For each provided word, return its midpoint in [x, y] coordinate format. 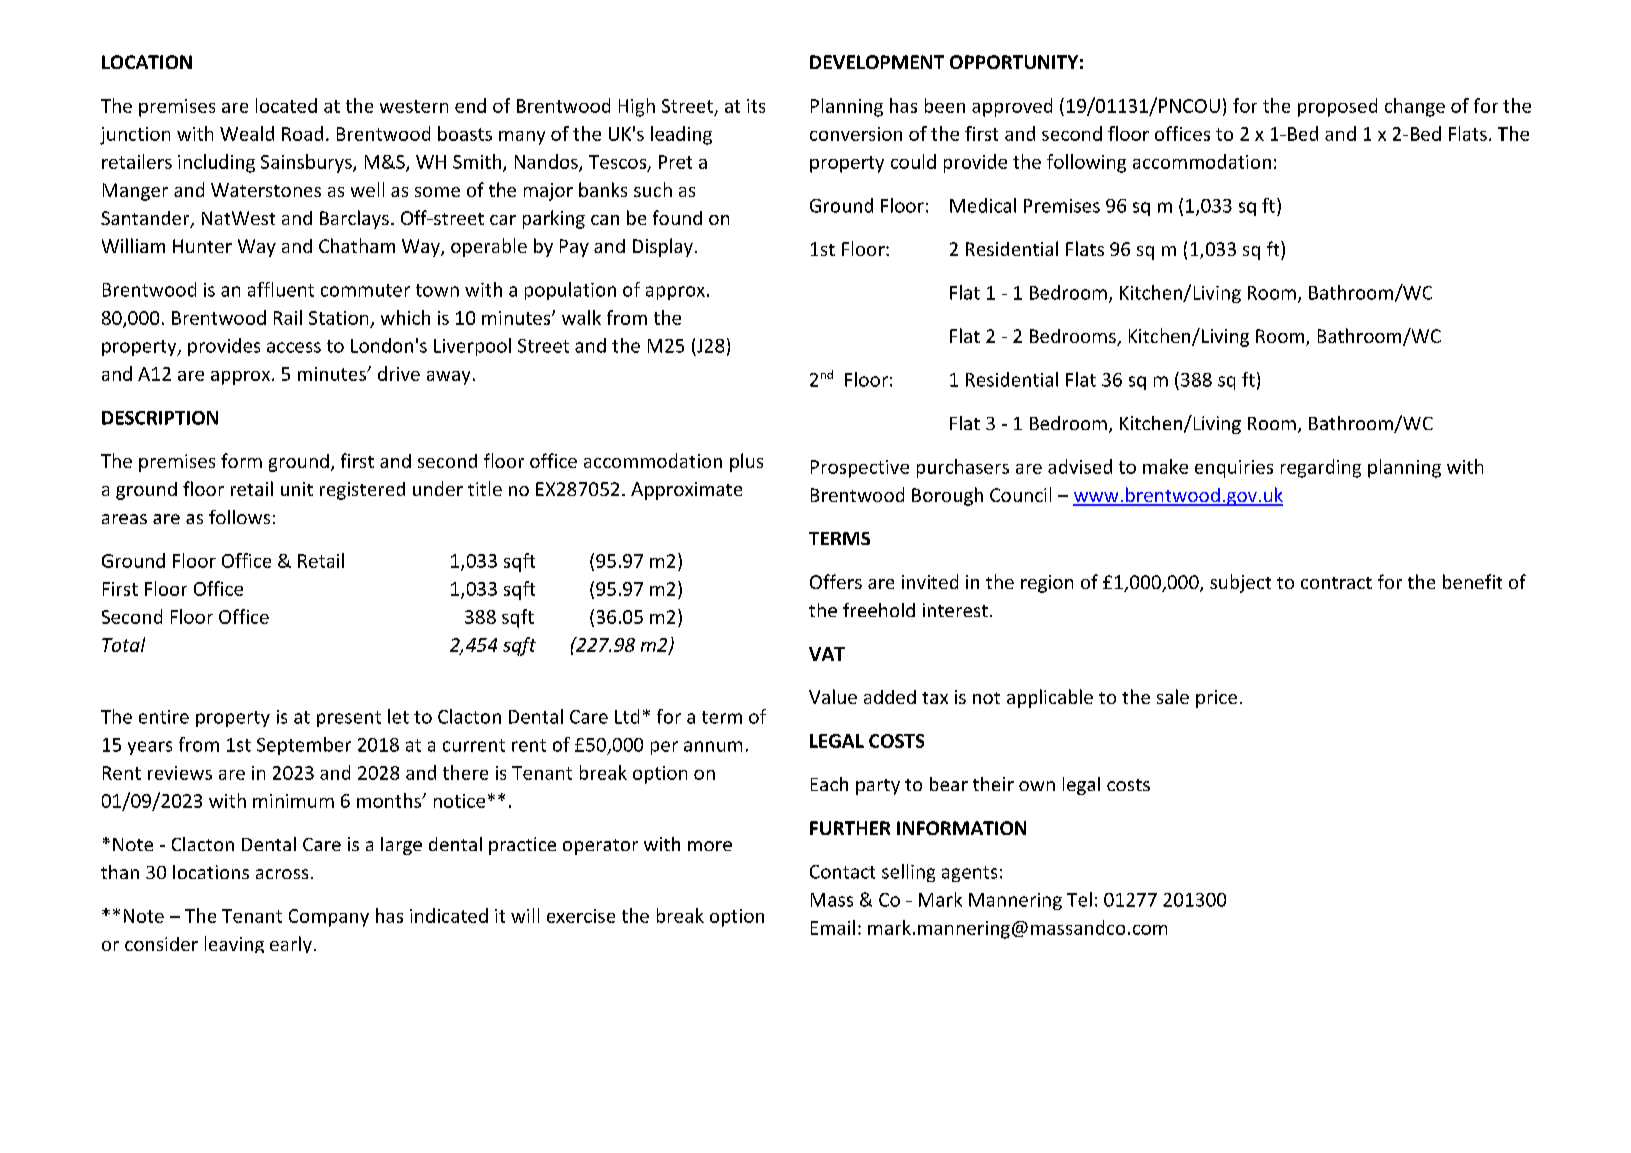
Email [833, 927]
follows [239, 517]
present [349, 719]
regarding [1321, 468]
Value [833, 696]
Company [329, 918]
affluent [281, 289]
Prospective [860, 469]
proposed [1337, 107]
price [1216, 699]
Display [663, 247]
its [756, 106]
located [286, 105]
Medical [983, 205]
